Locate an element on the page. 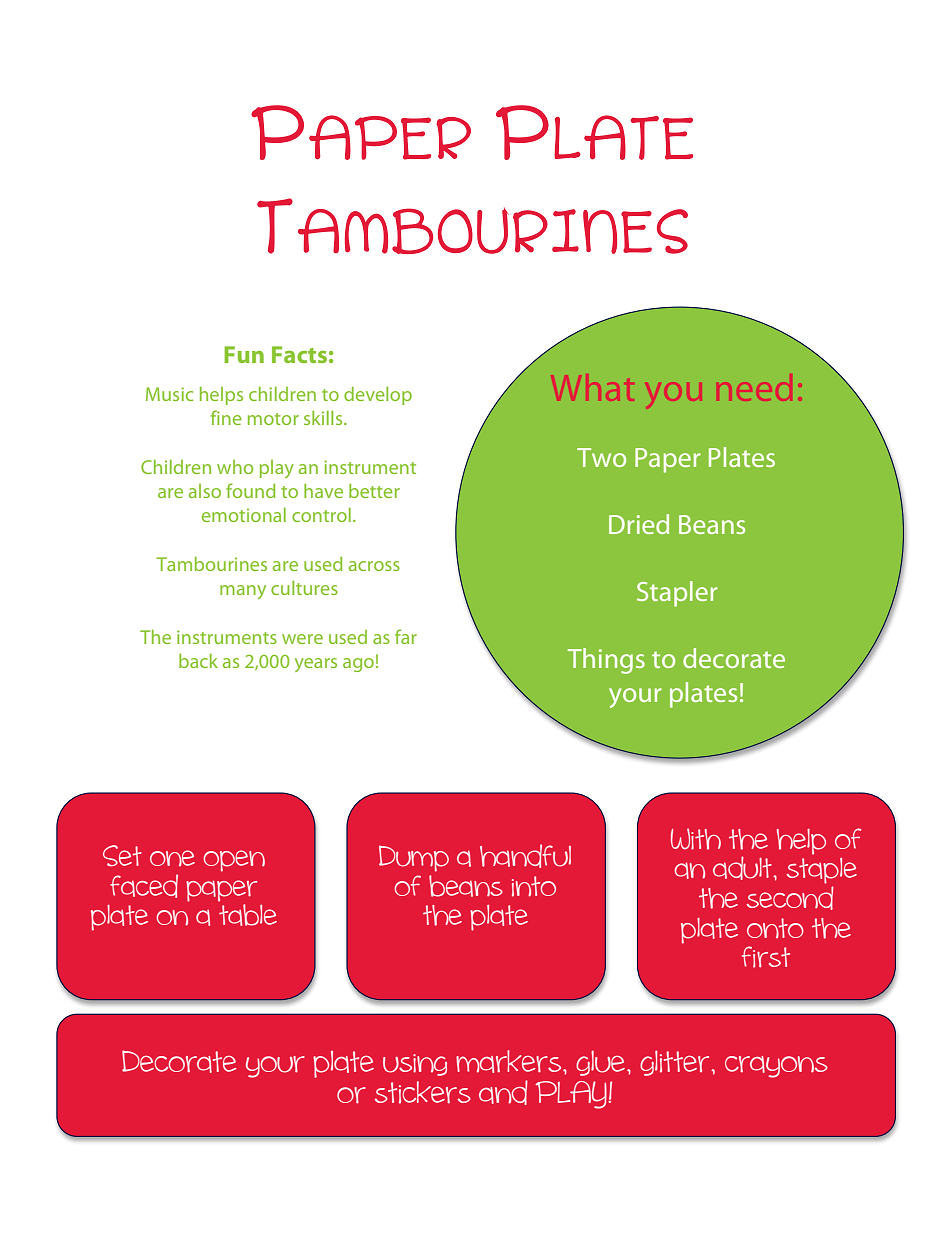 The height and width of the document is (1233, 952). Things is located at coordinates (606, 661).
